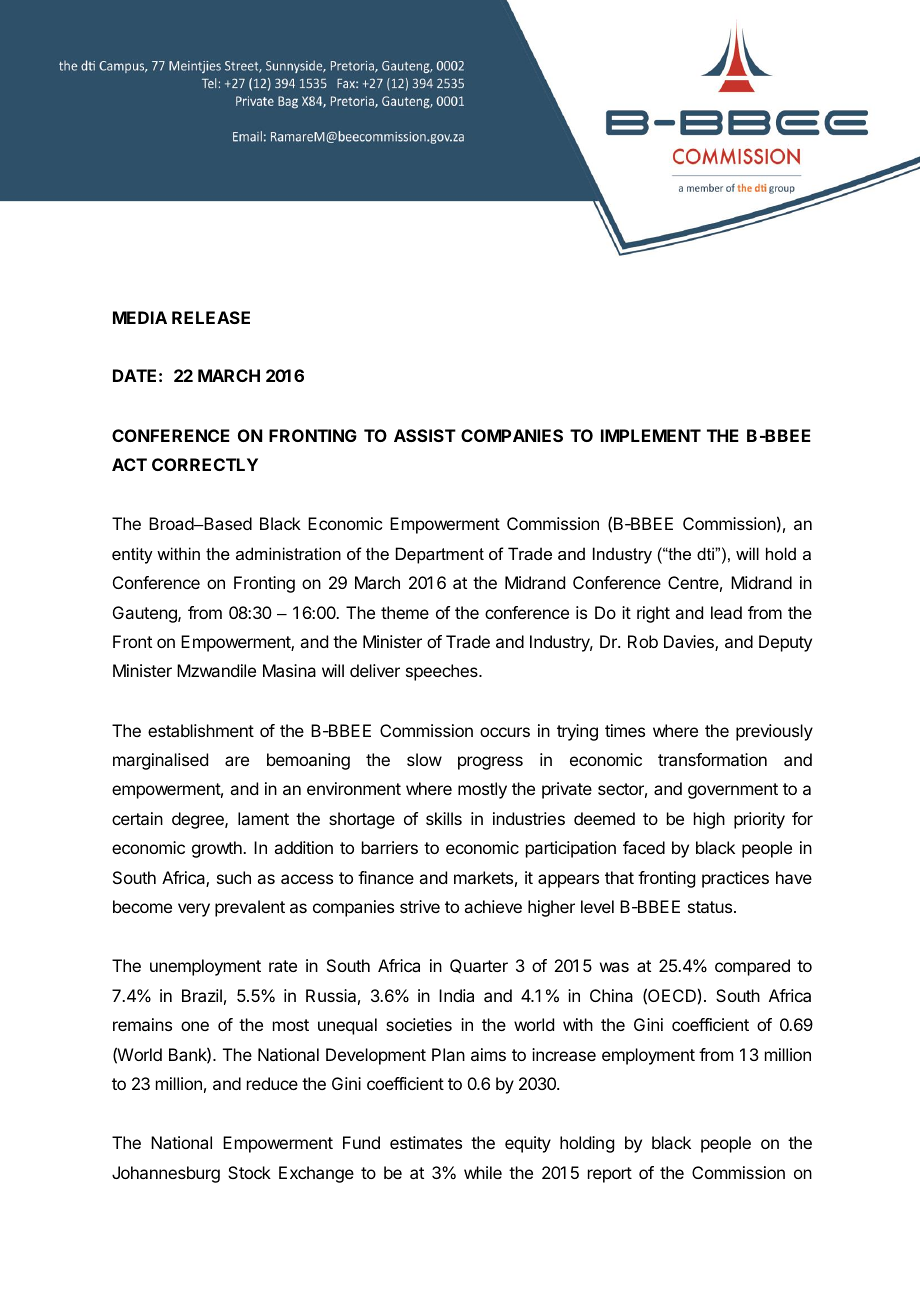  Describe the element at coordinates (201, 730) in the image. I see `establishment` at that location.
